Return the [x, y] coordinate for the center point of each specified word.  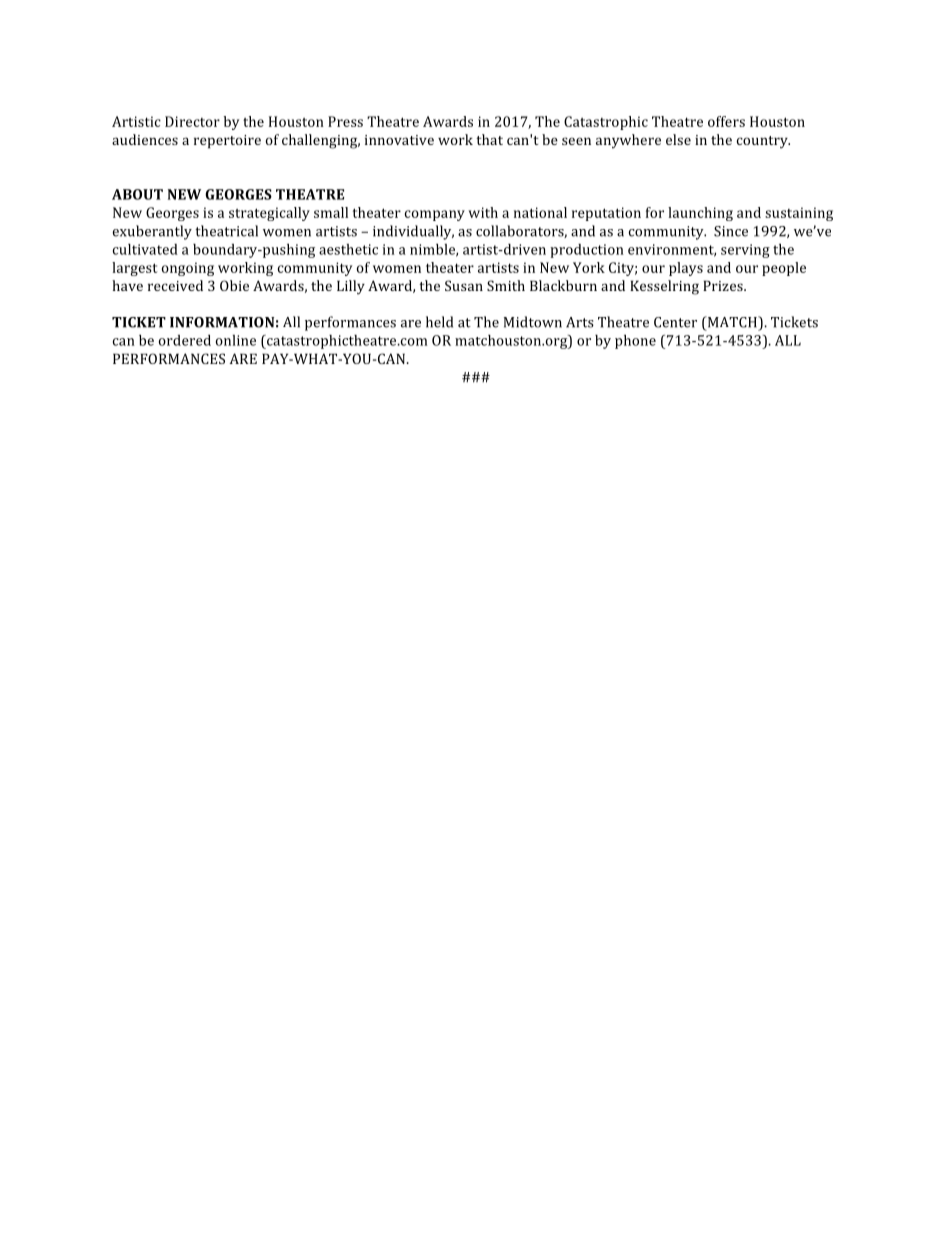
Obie [234, 285]
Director [192, 121]
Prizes [724, 285]
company [435, 215]
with [483, 212]
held [439, 322]
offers [726, 121]
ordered [185, 340]
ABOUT [137, 194]
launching [700, 214]
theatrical [226, 231]
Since [731, 231]
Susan [464, 285]
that [489, 139]
